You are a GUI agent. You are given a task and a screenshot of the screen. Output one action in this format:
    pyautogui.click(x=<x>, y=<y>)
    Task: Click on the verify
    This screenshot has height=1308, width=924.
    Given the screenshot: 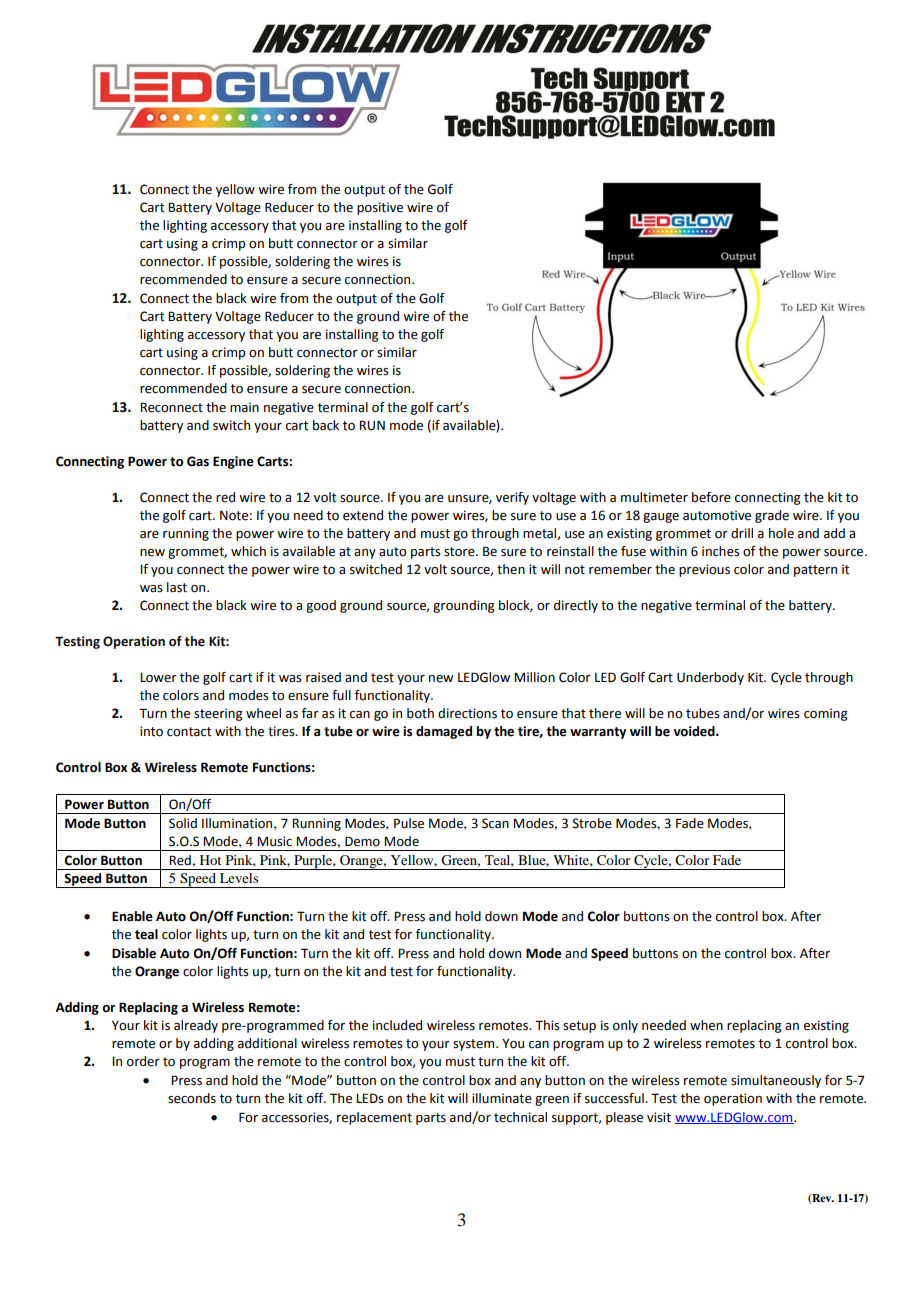 What is the action you would take?
    pyautogui.click(x=512, y=498)
